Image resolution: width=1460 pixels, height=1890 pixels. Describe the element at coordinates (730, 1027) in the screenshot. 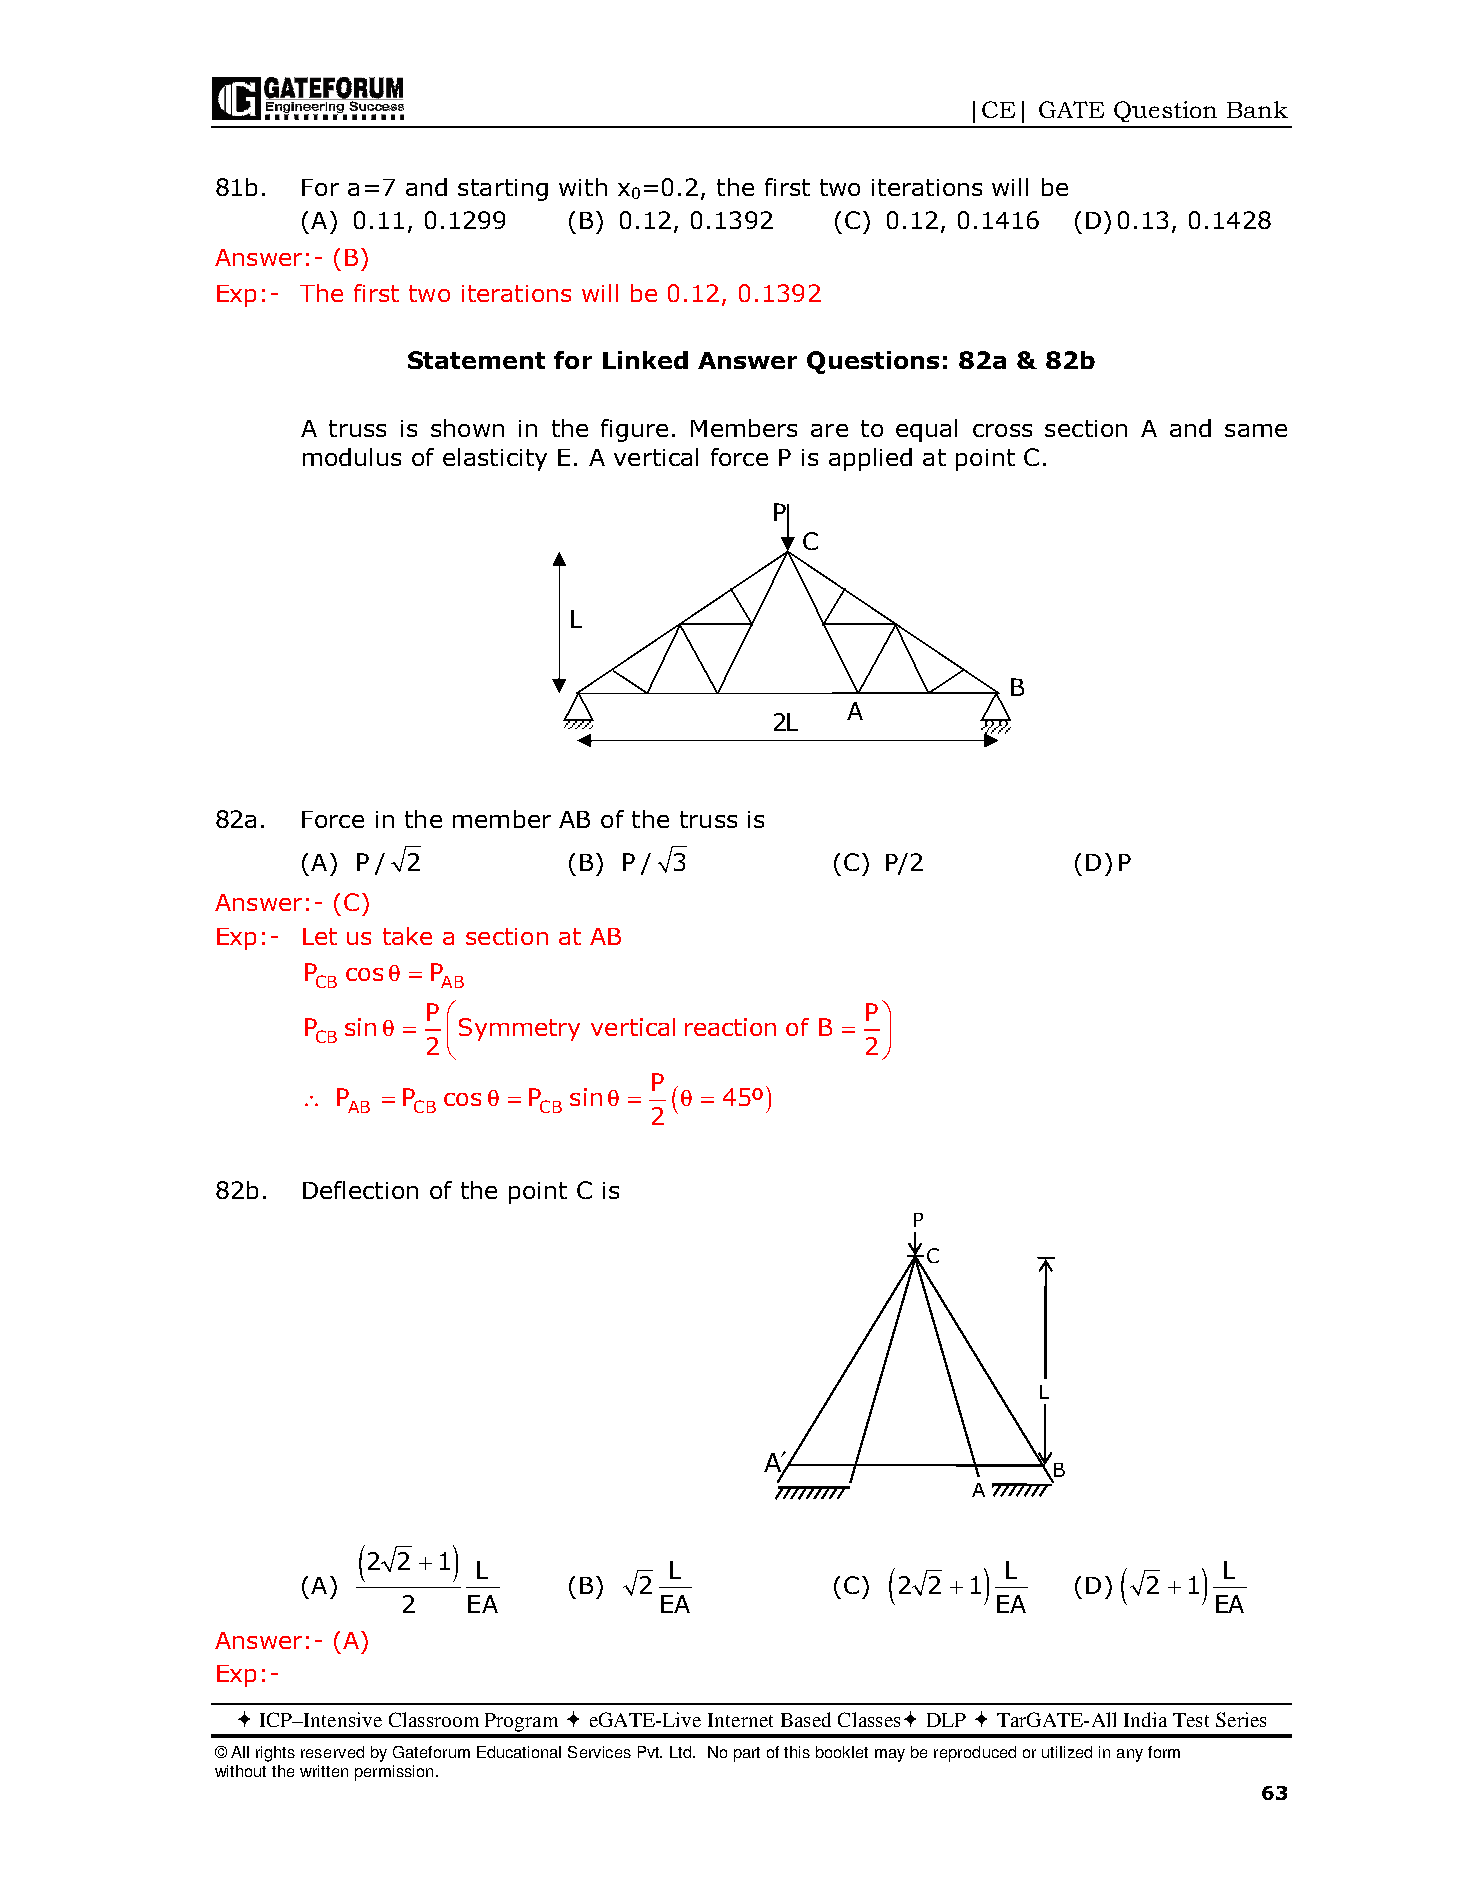

I see `reaction` at that location.
